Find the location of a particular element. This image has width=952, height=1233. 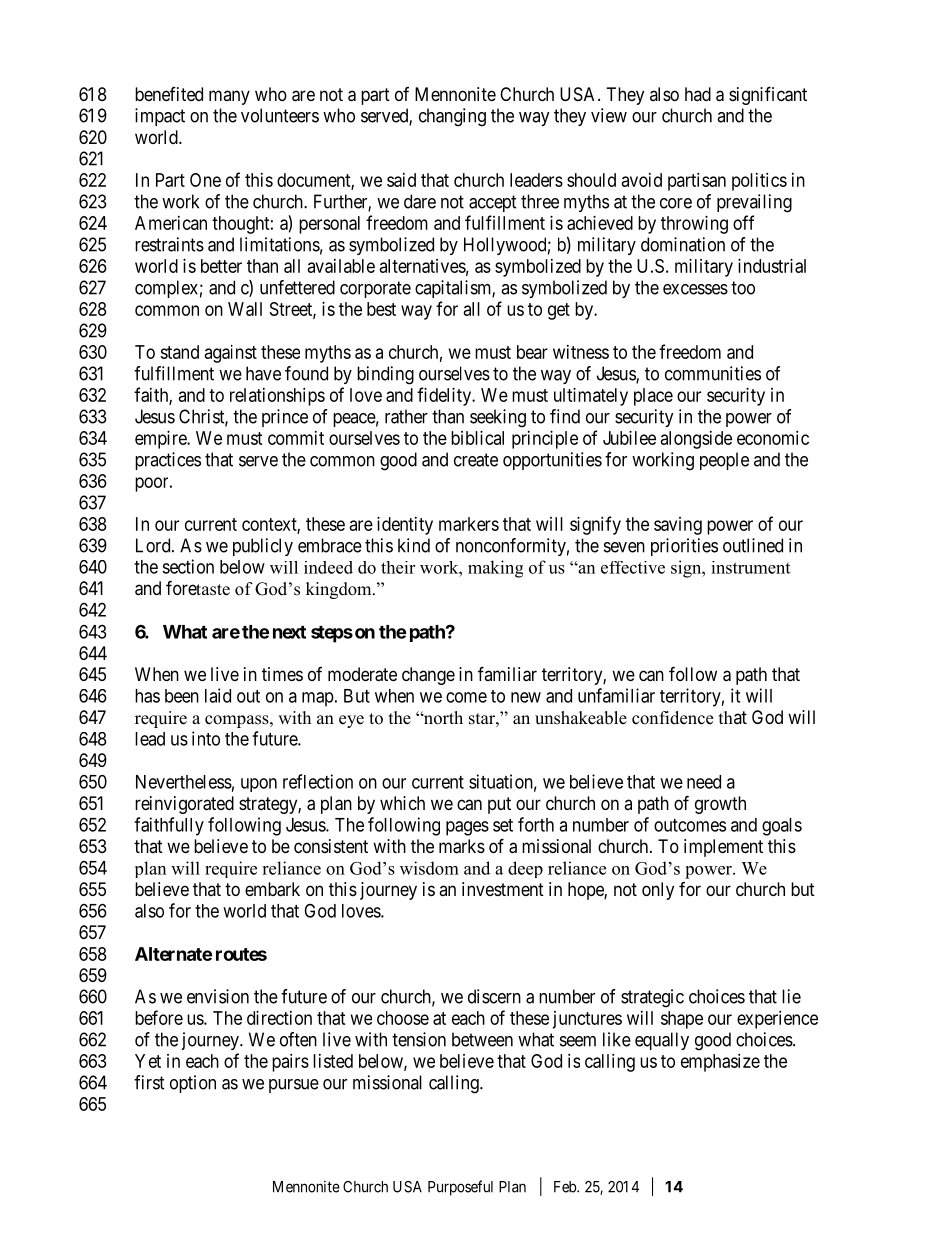

only is located at coordinates (658, 891).
